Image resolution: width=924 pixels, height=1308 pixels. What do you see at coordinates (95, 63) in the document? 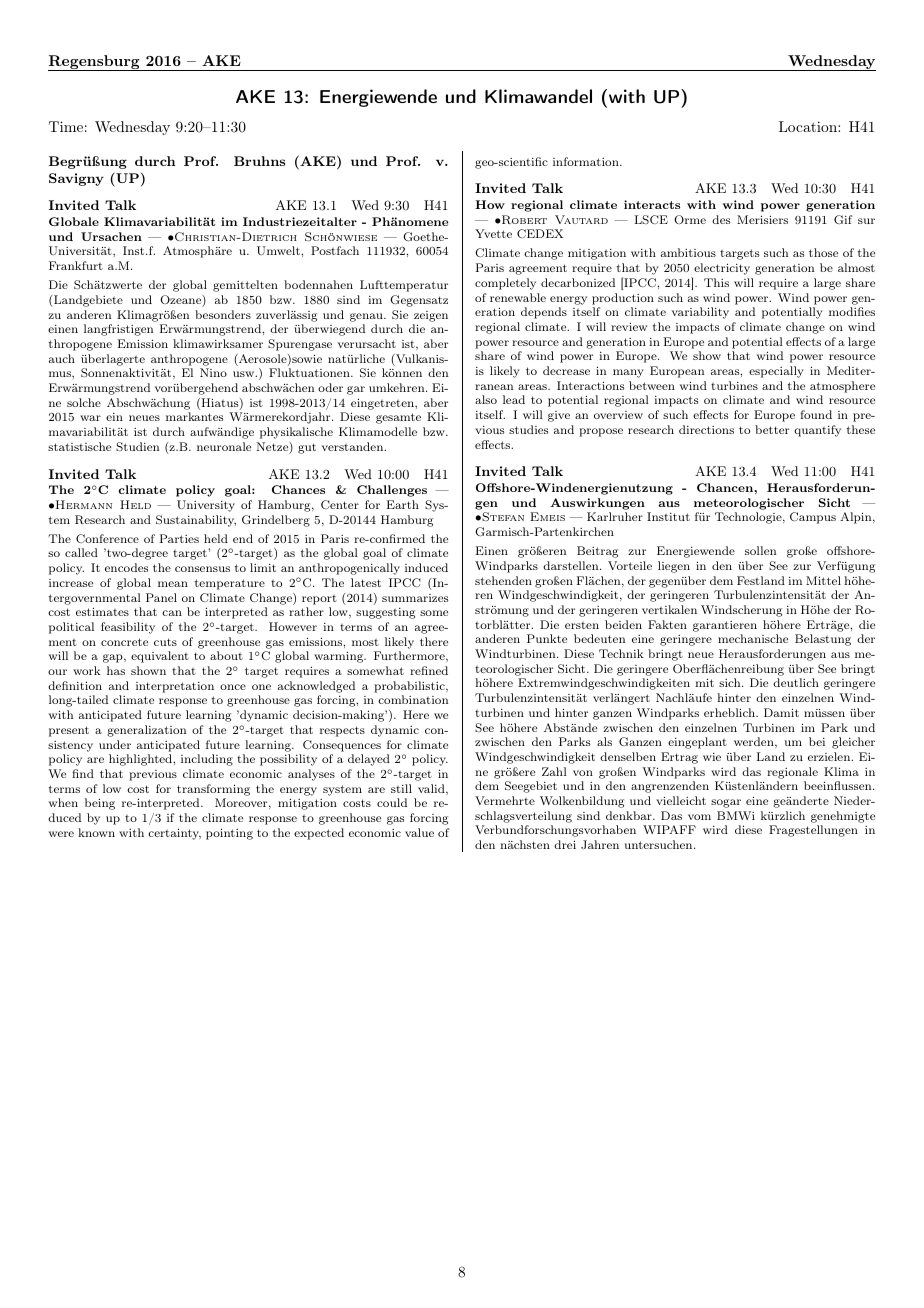
I see `Regensburg` at bounding box center [95, 63].
